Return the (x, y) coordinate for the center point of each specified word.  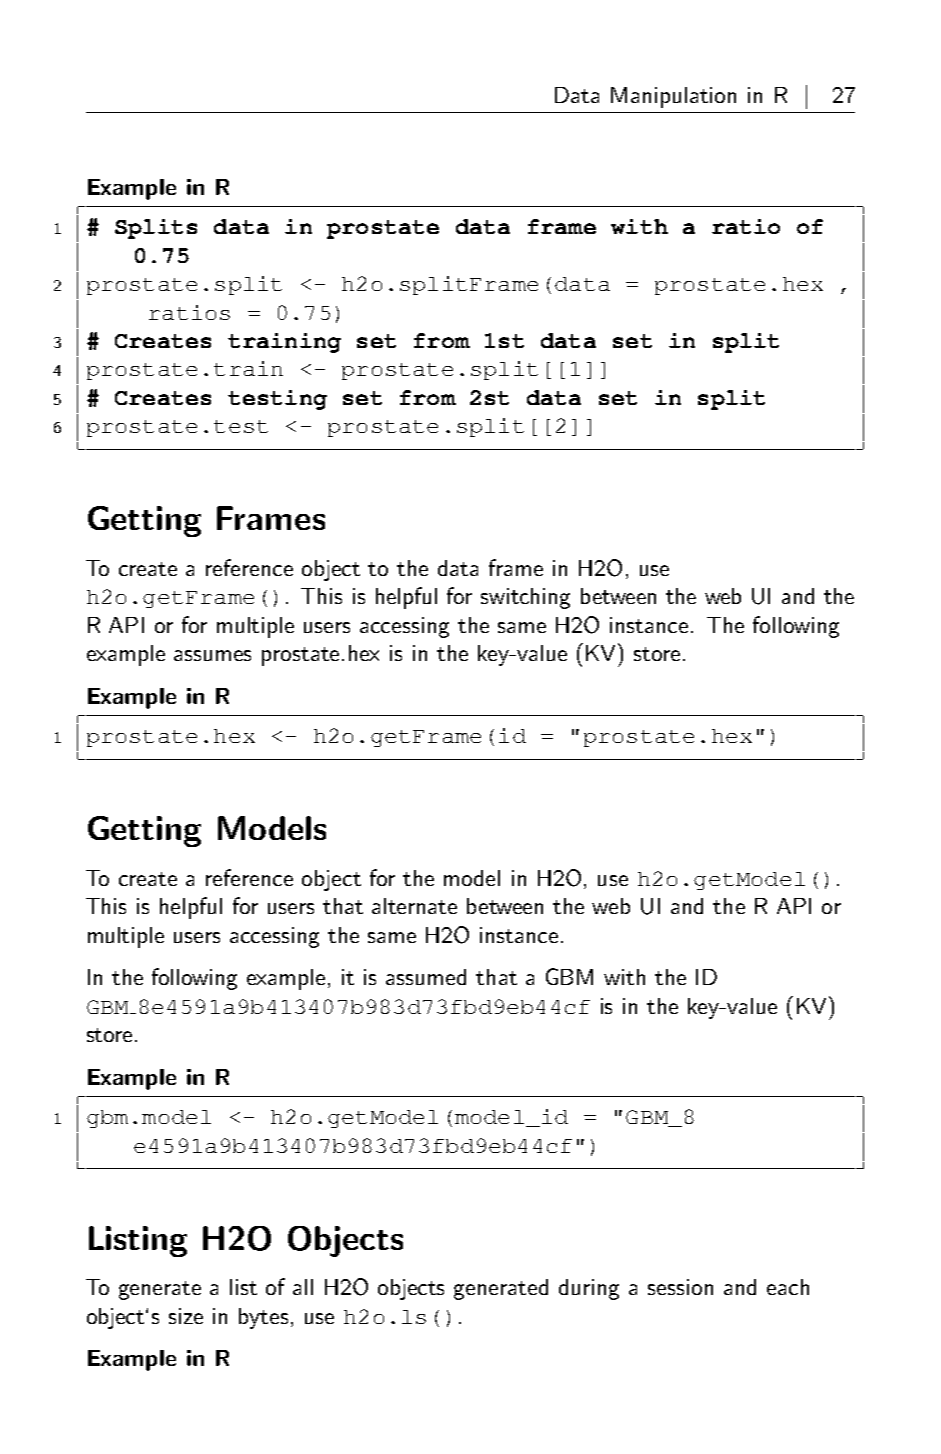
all (303, 1287)
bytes (263, 1318)
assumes (212, 655)
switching (525, 598)
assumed (426, 977)
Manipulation (673, 97)
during (589, 1289)
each (788, 1287)
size (186, 1316)
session (680, 1287)
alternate (414, 906)
